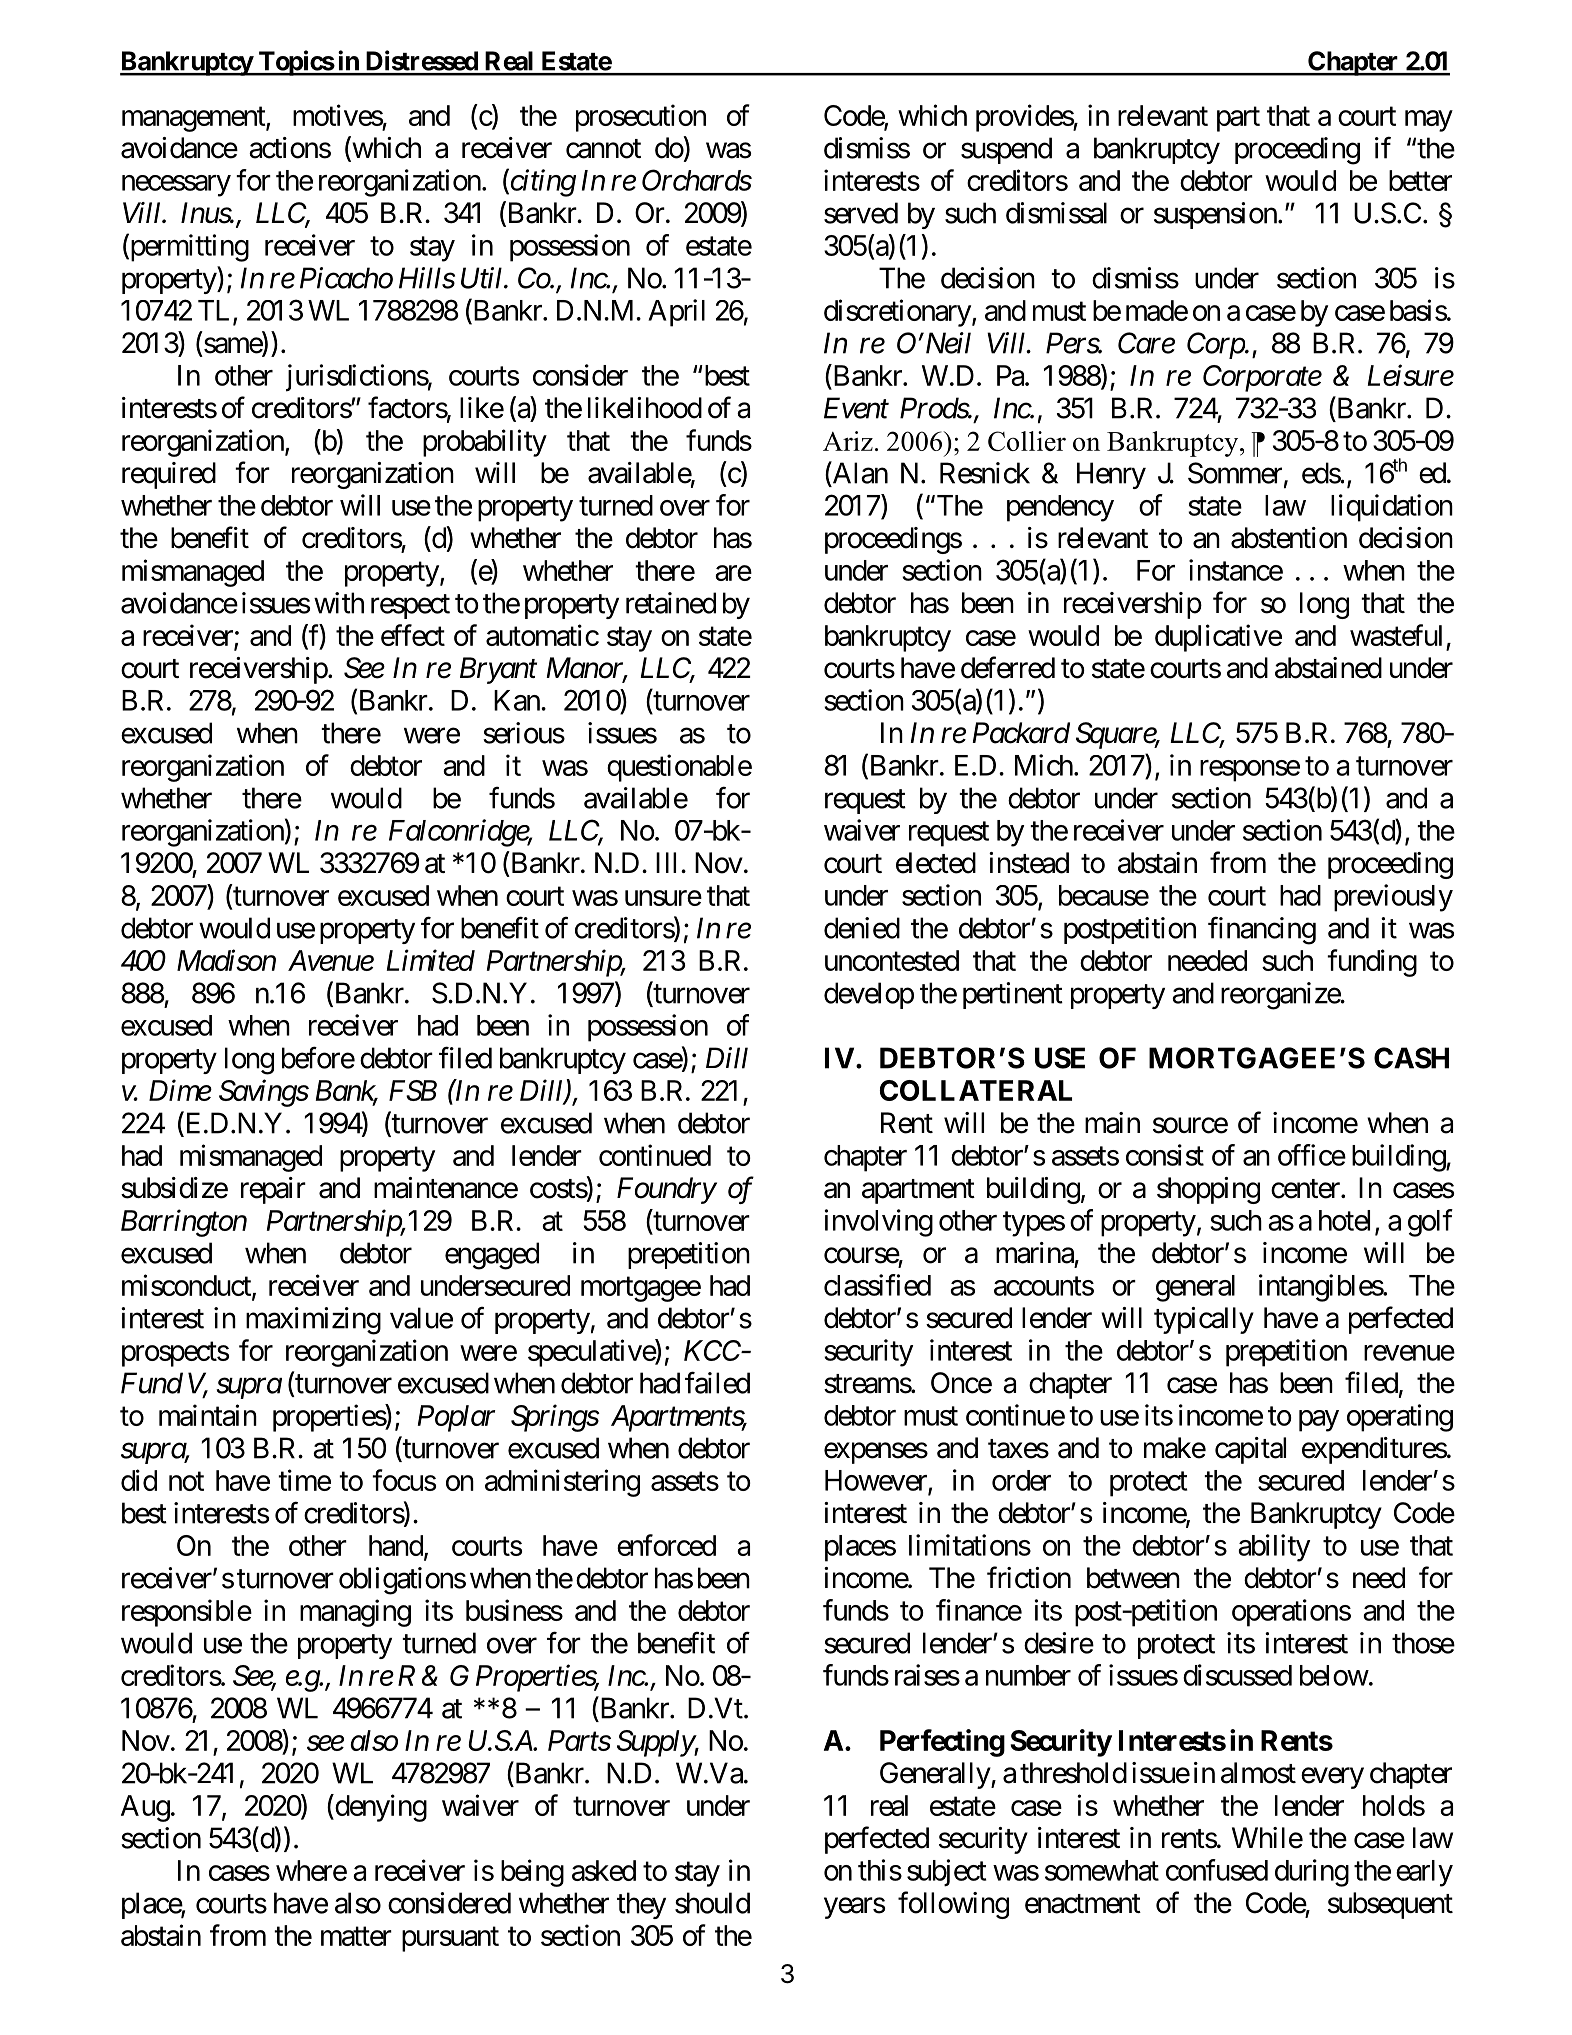  What do you see at coordinates (396, 1545) in the screenshot?
I see `hand` at bounding box center [396, 1545].
